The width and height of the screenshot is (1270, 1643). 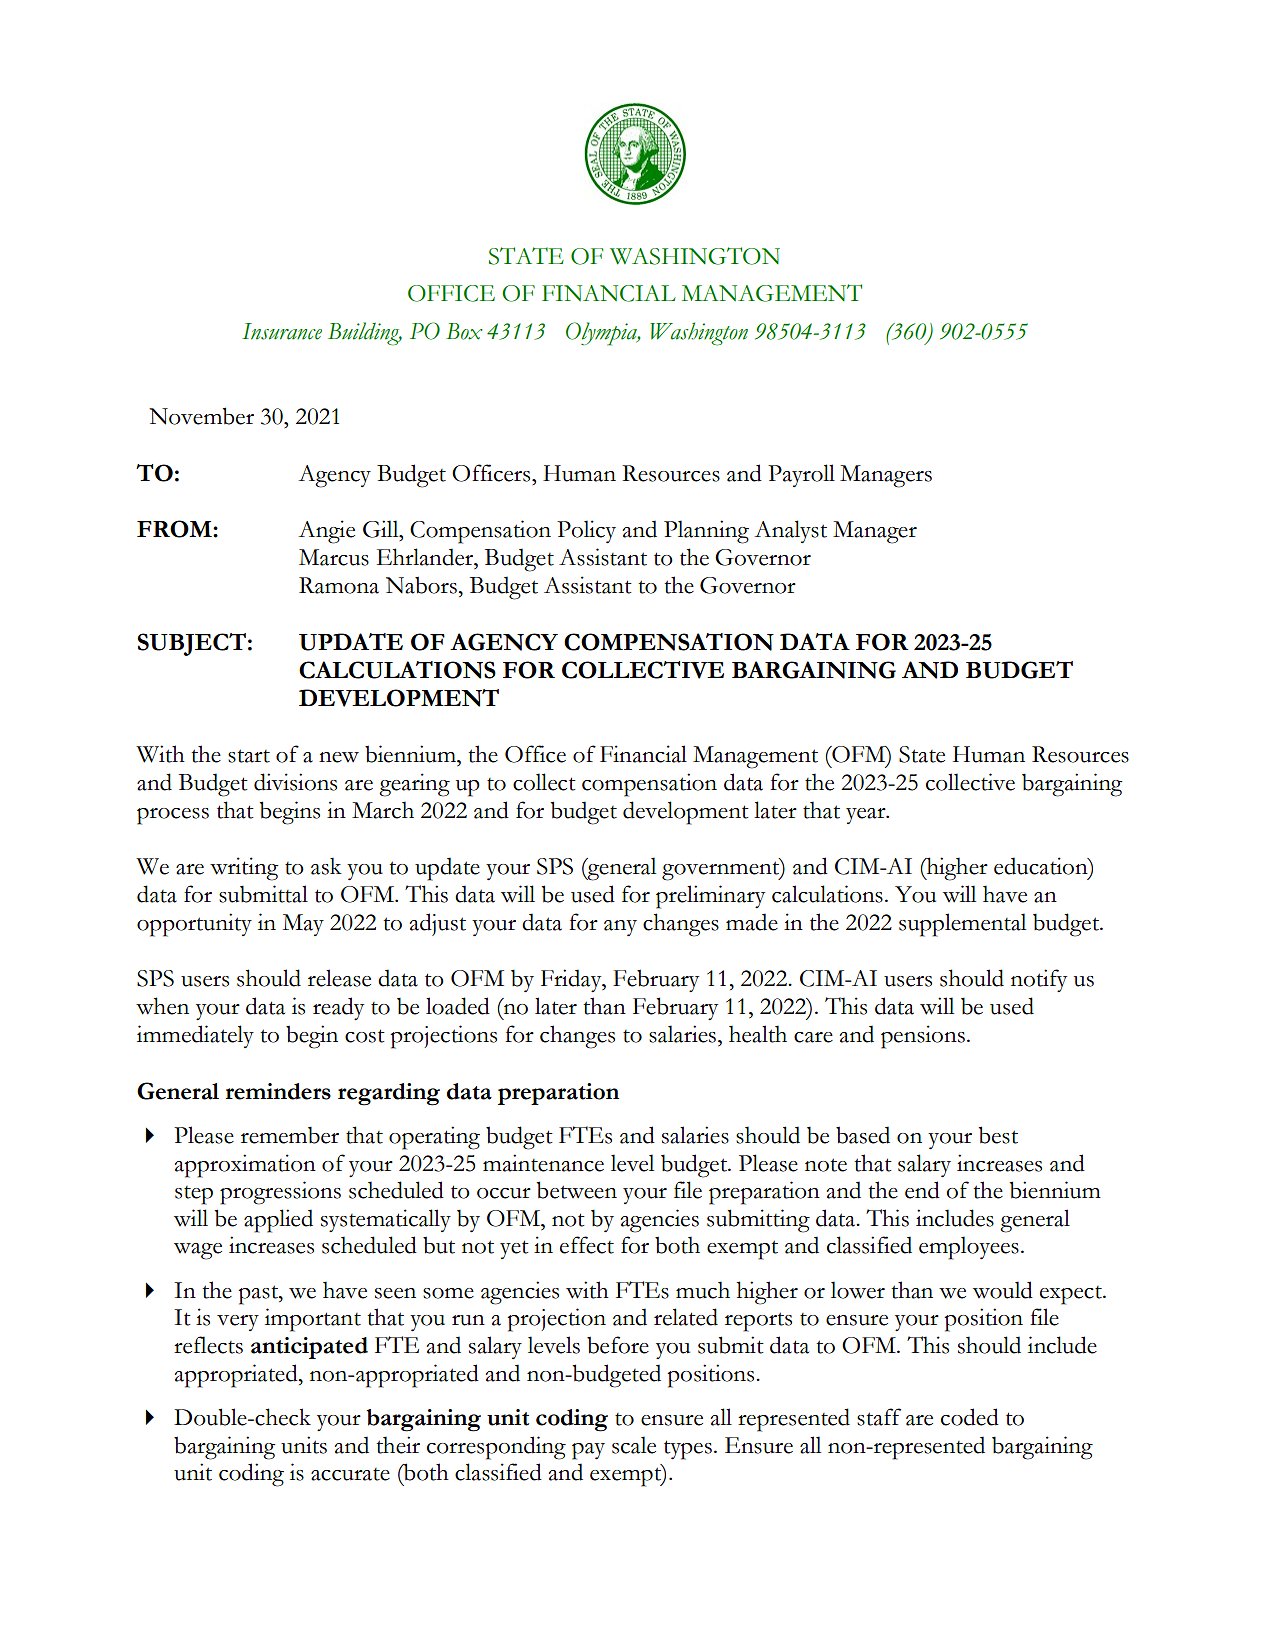 I want to click on between, so click(x=577, y=1190).
